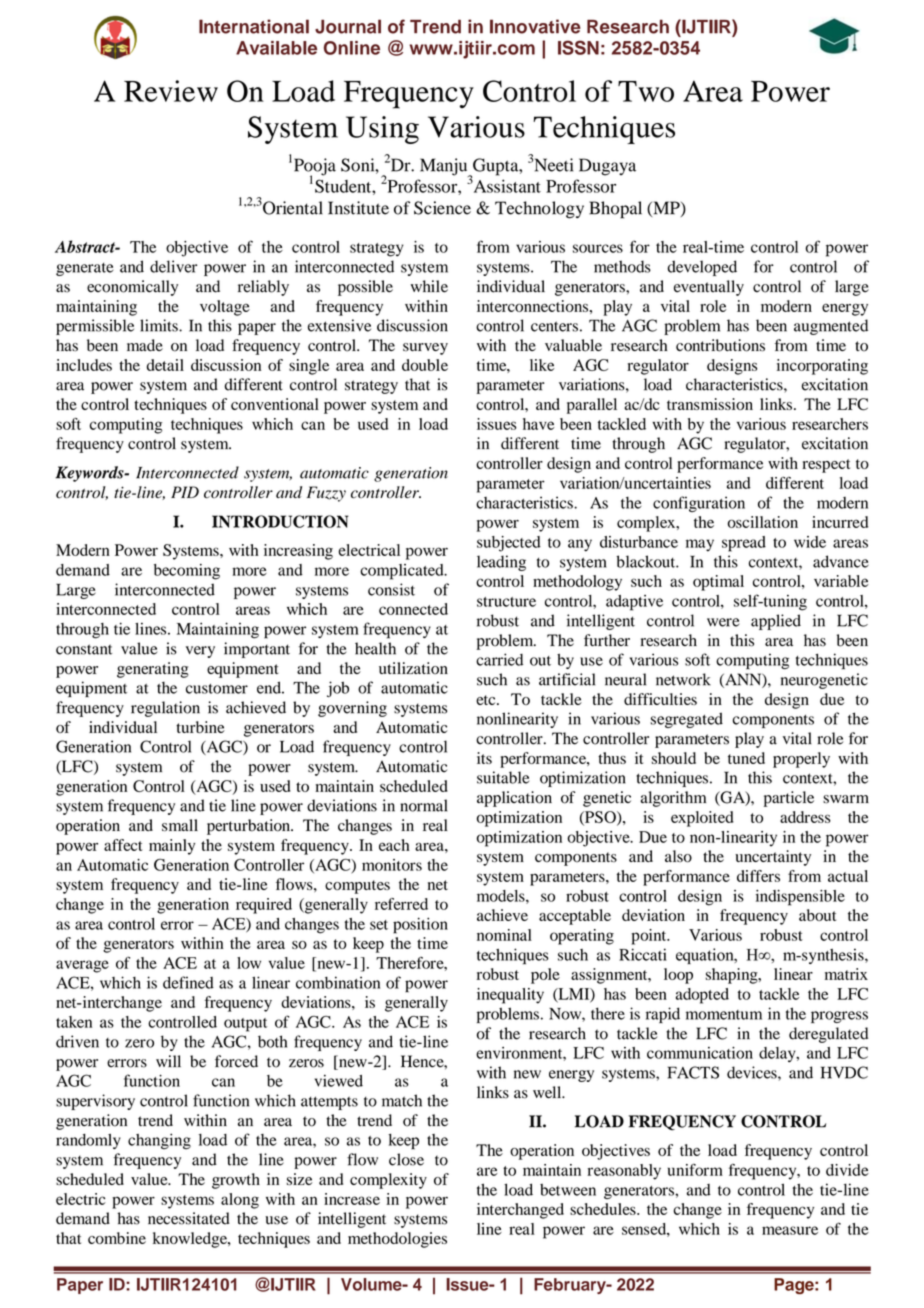  What do you see at coordinates (776, 622) in the screenshot?
I see `applied` at bounding box center [776, 622].
